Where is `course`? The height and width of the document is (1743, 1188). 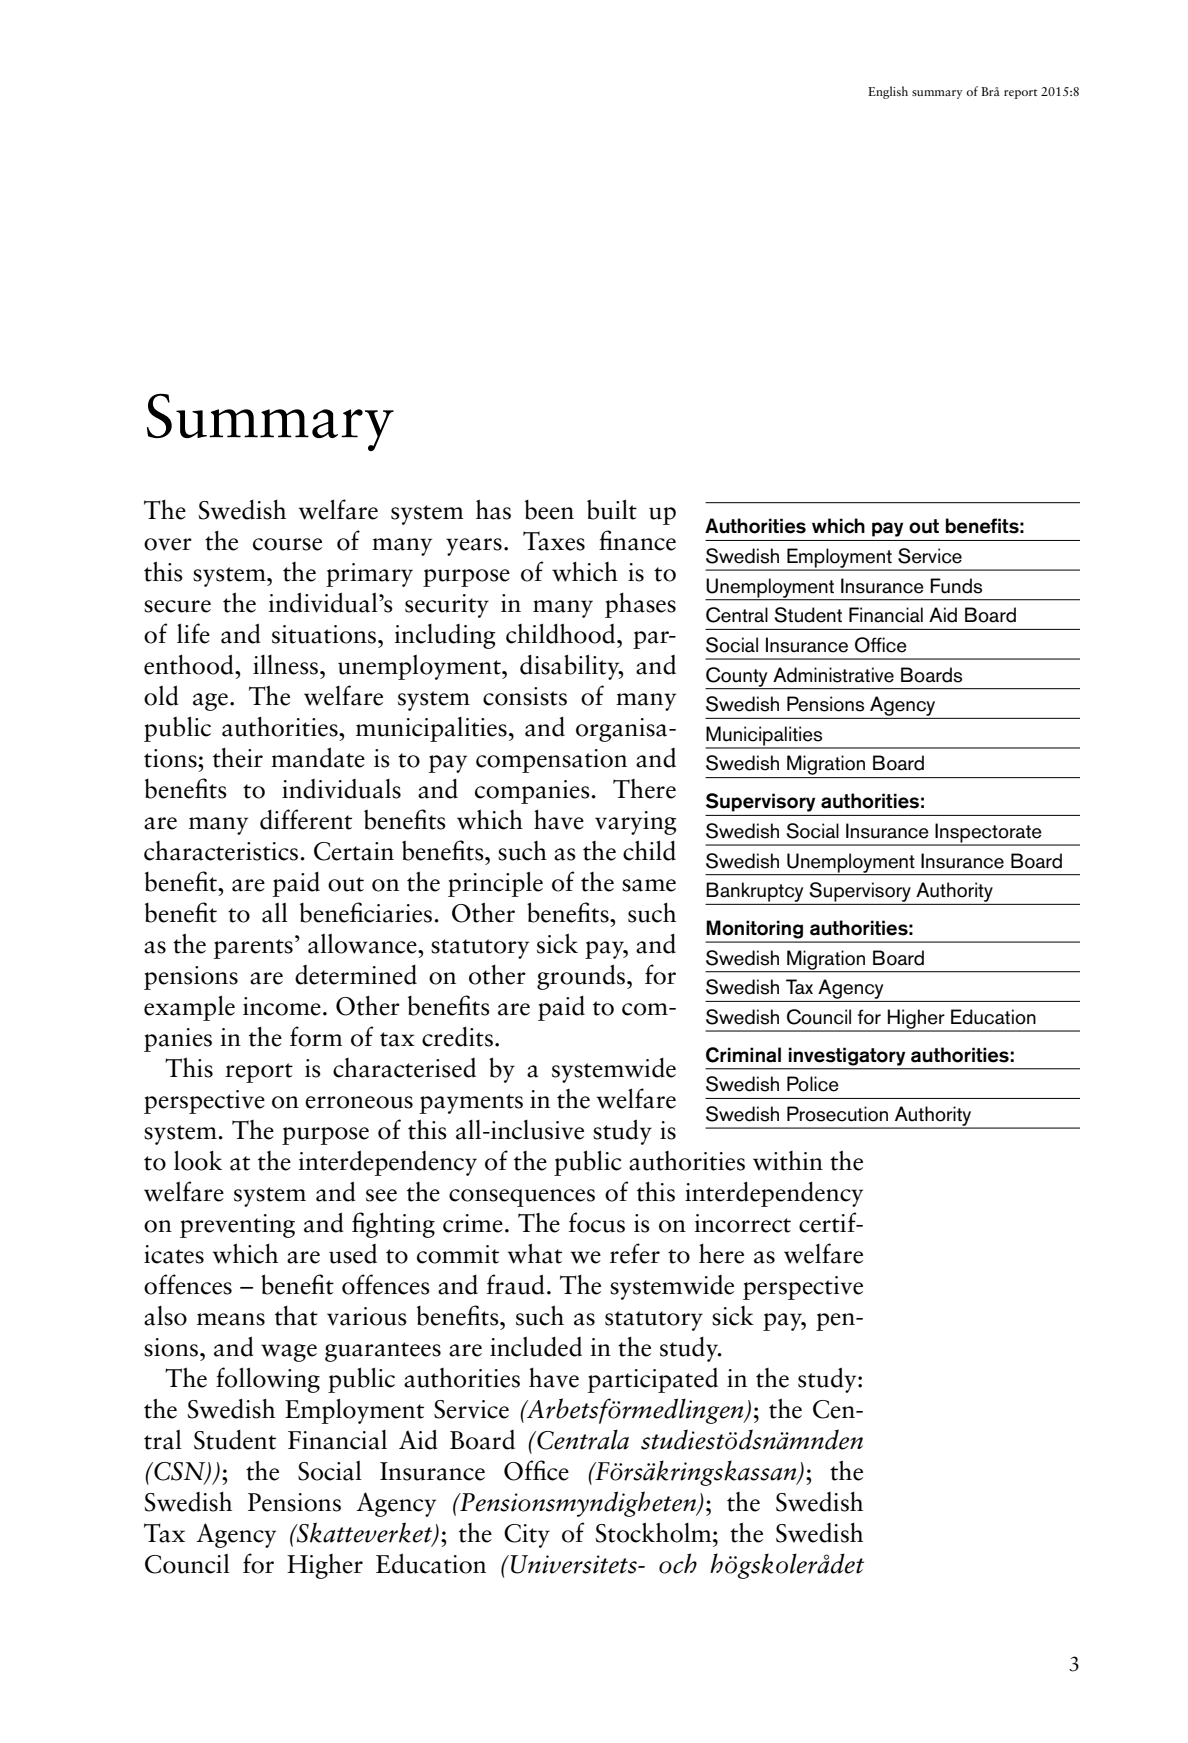
course is located at coordinates (287, 544).
